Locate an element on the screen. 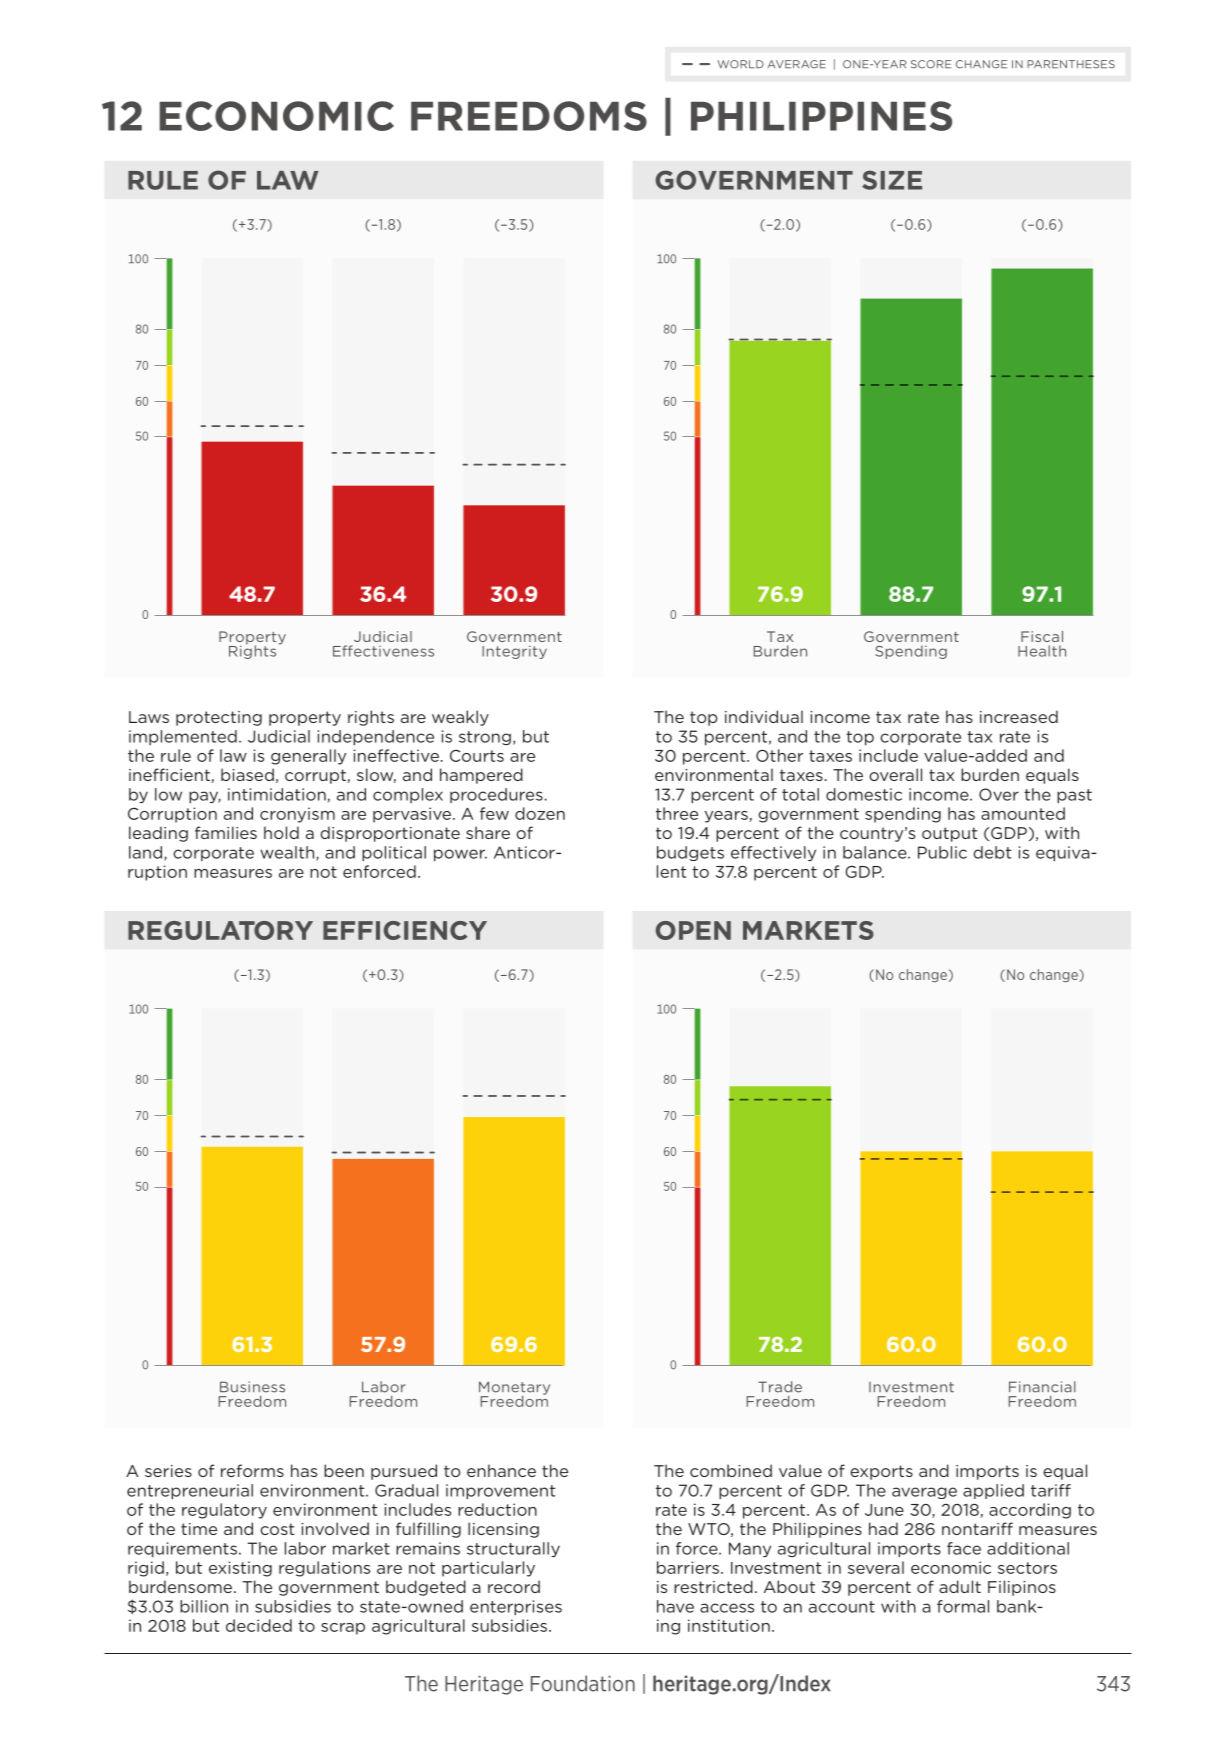 The image size is (1218, 1740). Financial is located at coordinates (1042, 1387).
